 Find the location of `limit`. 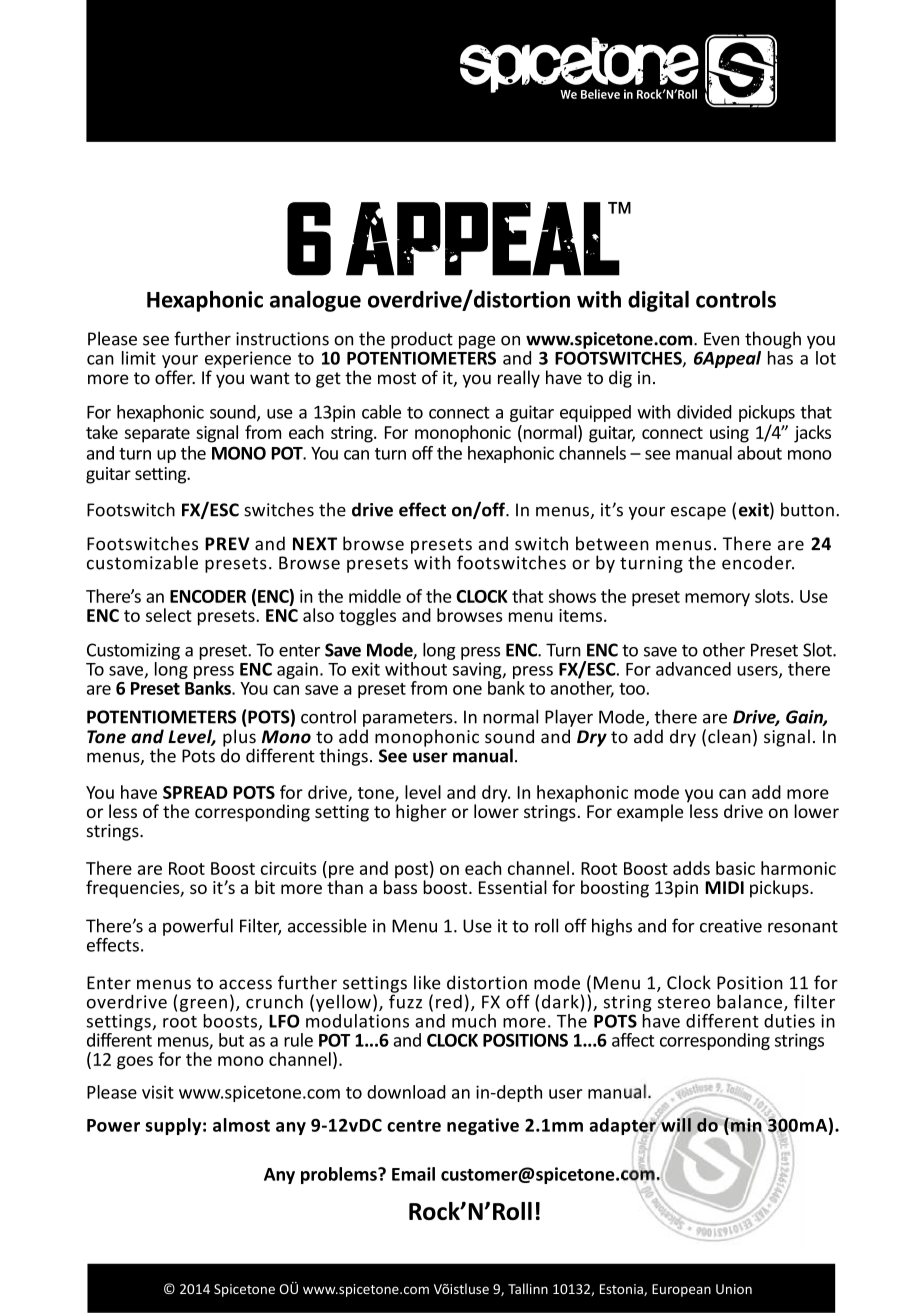

limit is located at coordinates (139, 358).
